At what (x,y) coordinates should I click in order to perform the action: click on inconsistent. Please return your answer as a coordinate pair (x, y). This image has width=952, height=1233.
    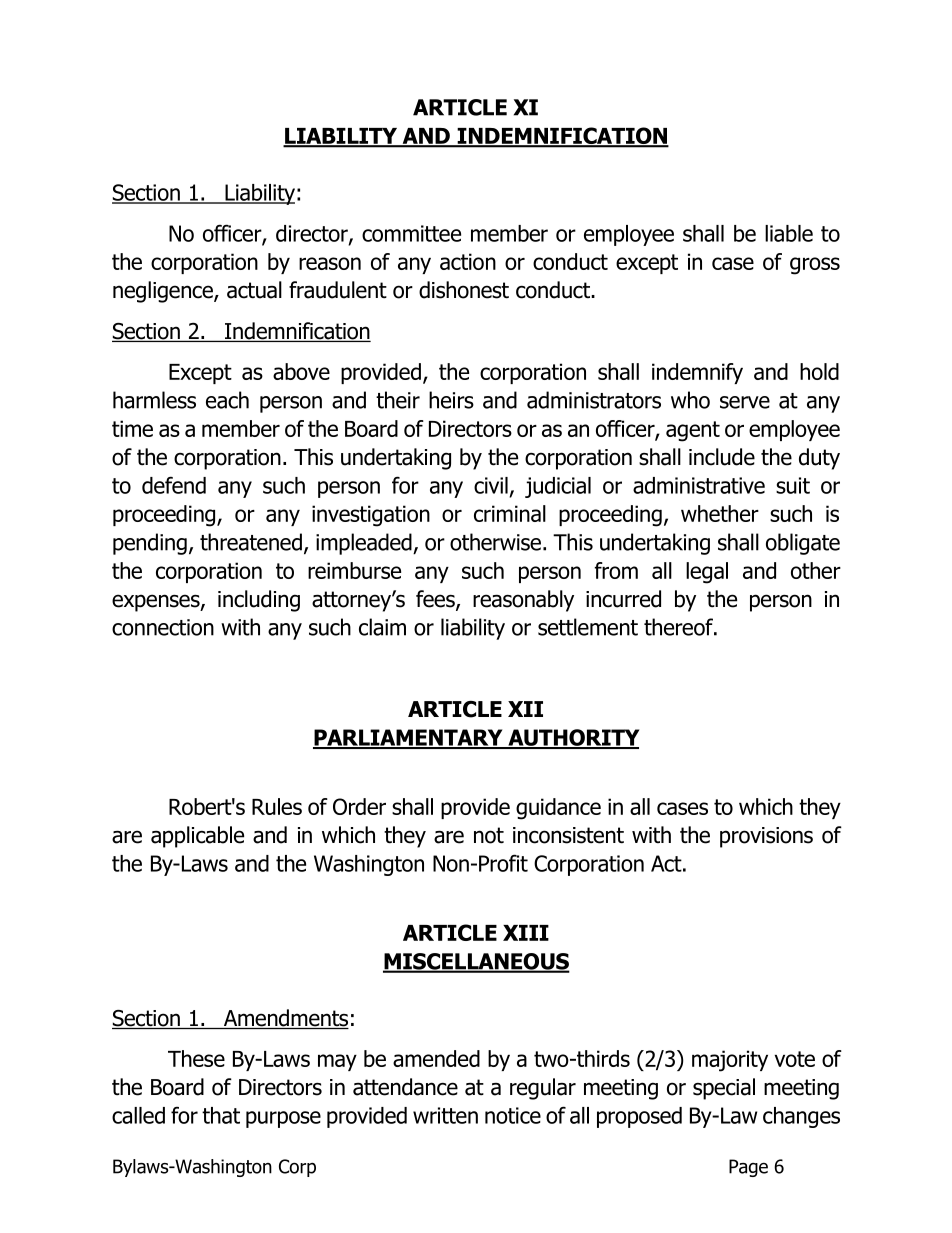
    Looking at the image, I should click on (568, 835).
